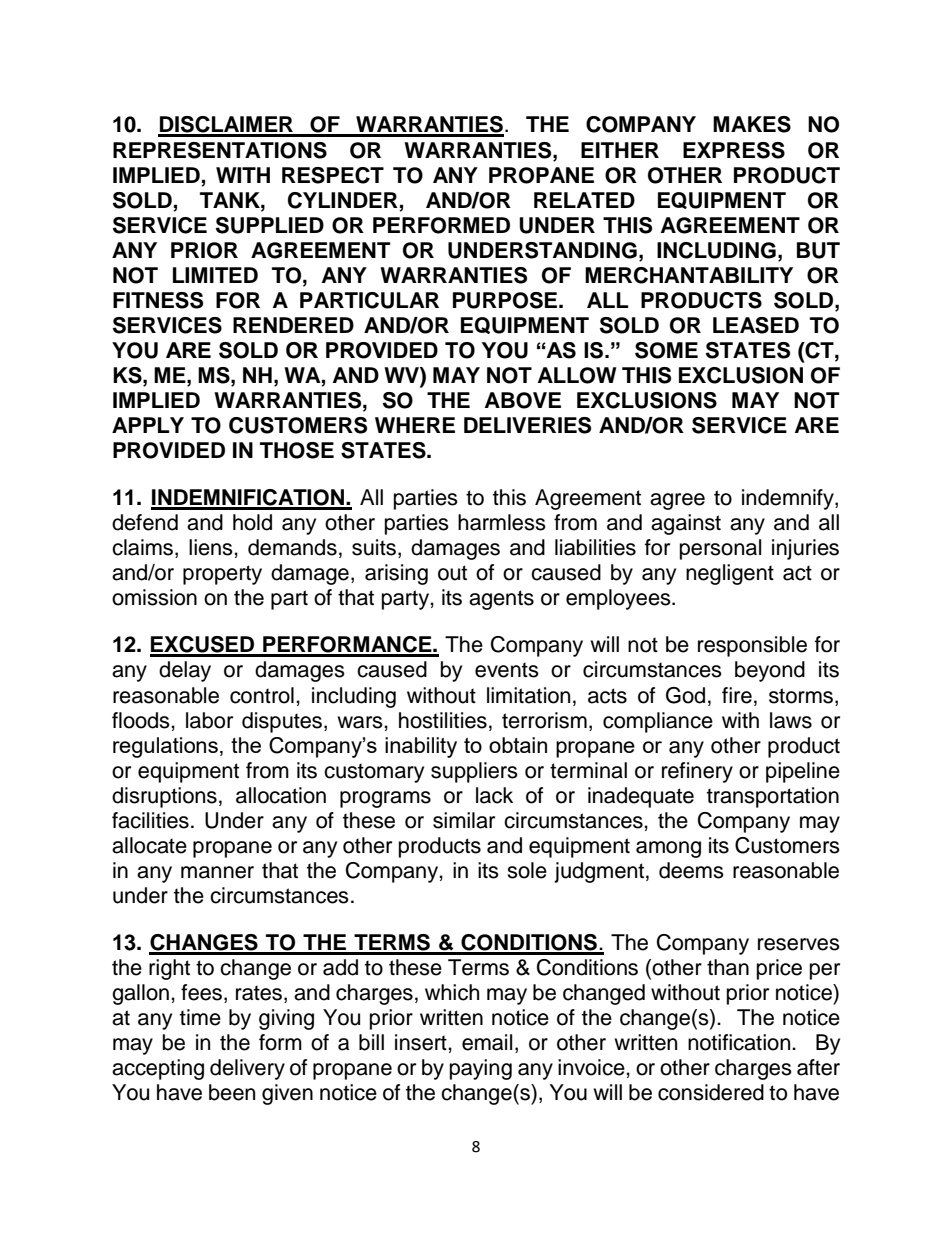 Image resolution: width=952 pixels, height=1233 pixels. What do you see at coordinates (501, 600) in the document?
I see `agents` at bounding box center [501, 600].
